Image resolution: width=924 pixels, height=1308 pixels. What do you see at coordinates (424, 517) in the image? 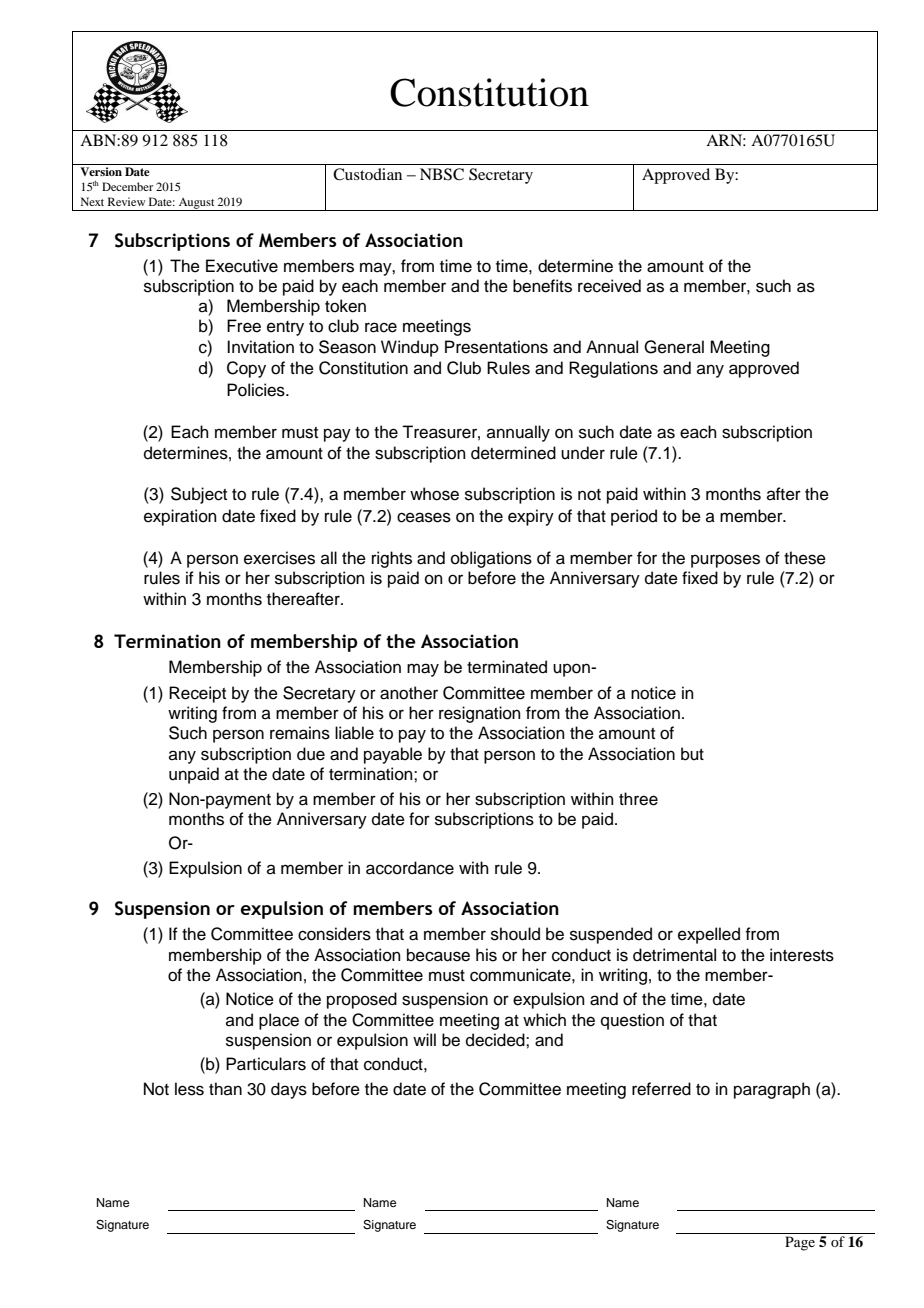
I see `ceases` at bounding box center [424, 517].
